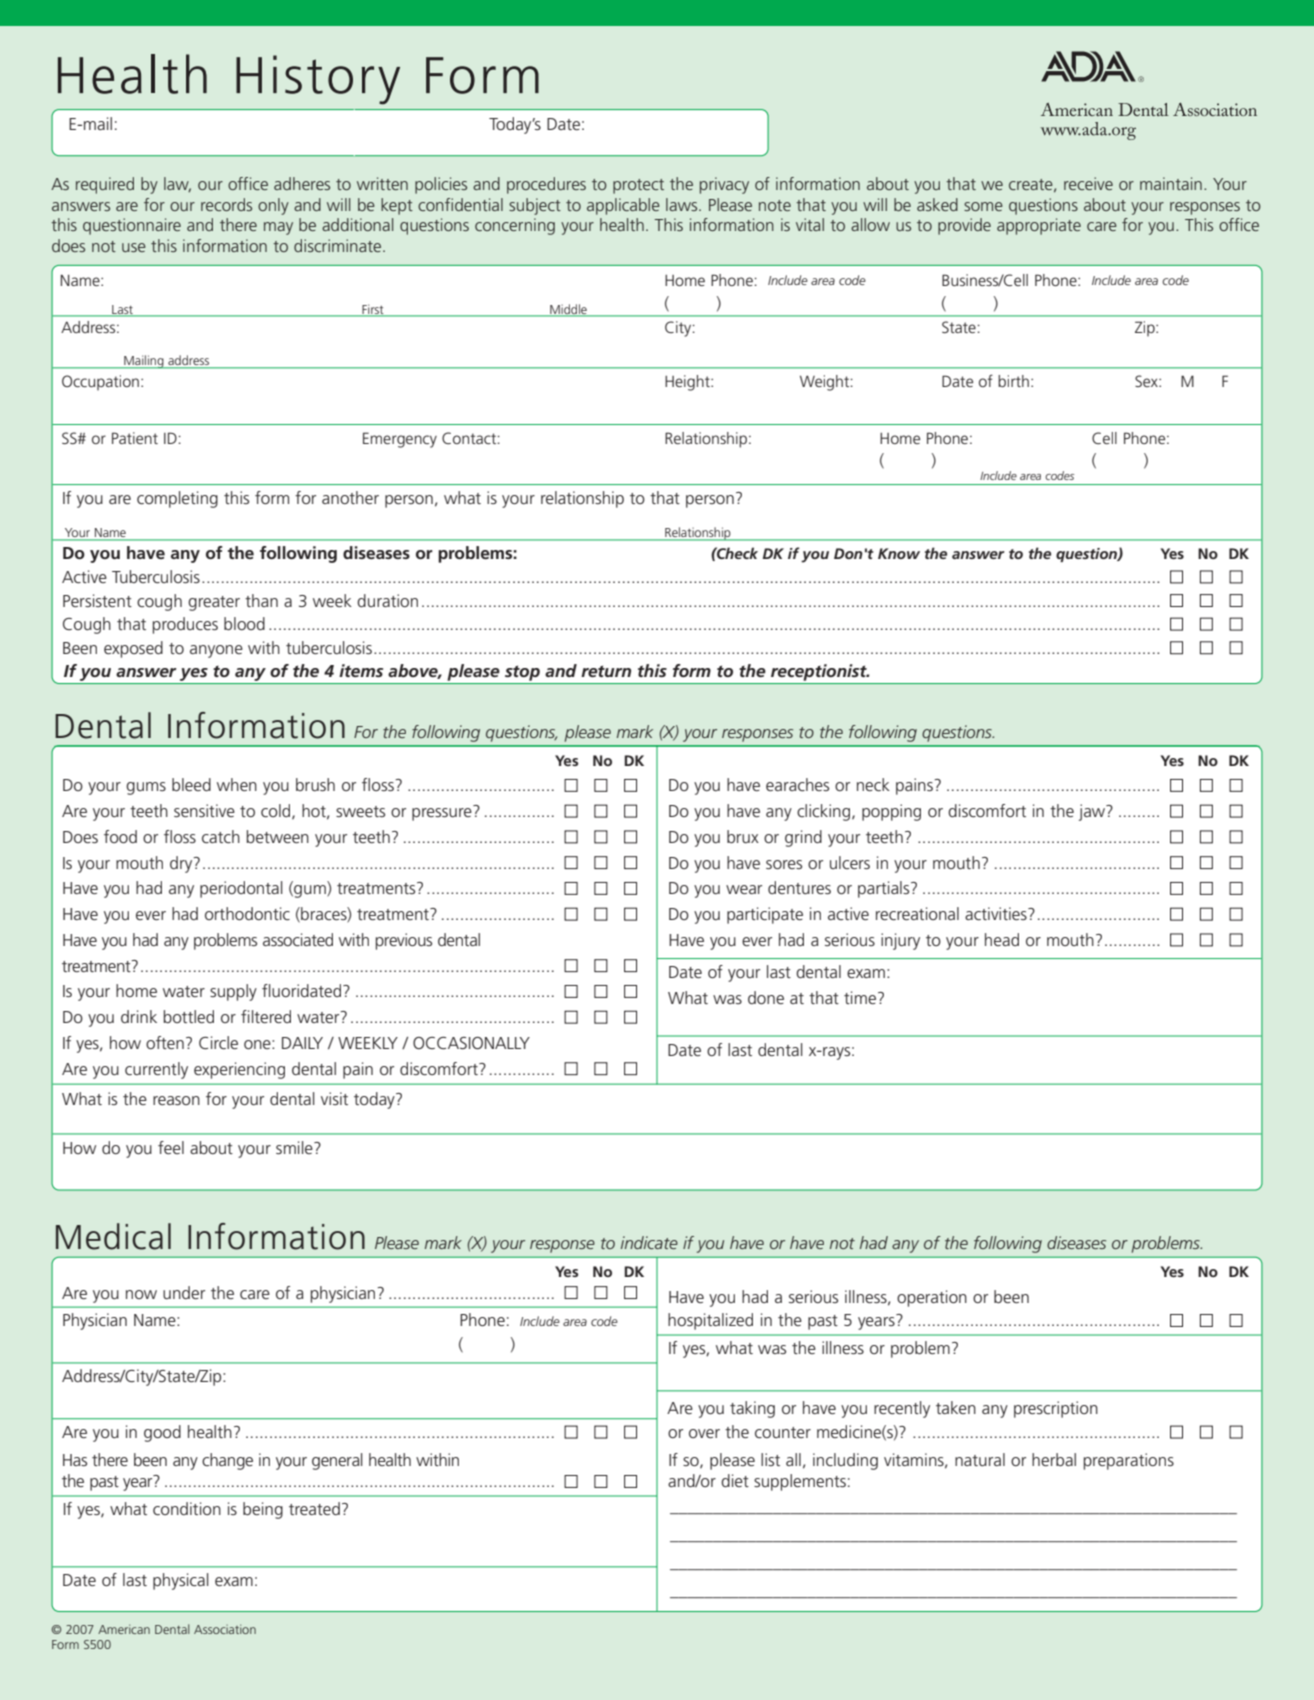 The width and height of the image is (1314, 1700). Describe the element at coordinates (735, 1480) in the image. I see `diet` at that location.
